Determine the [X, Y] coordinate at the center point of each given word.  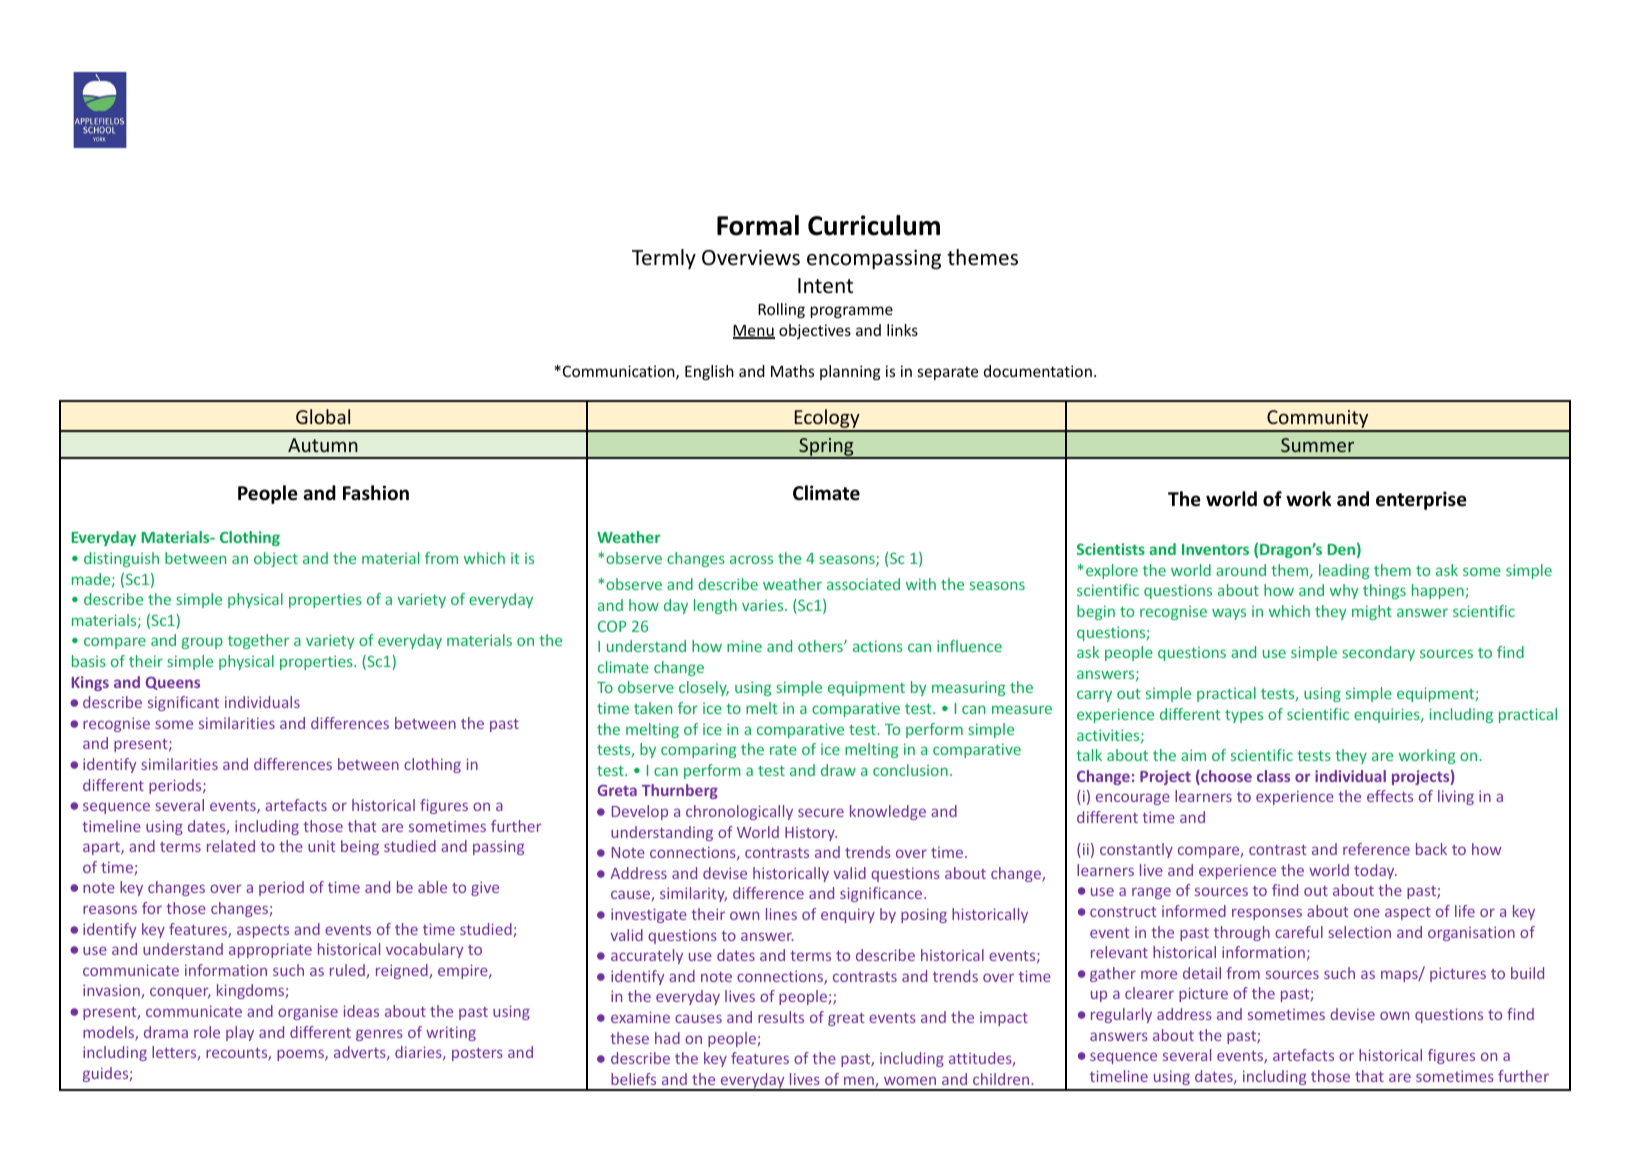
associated [863, 584]
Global [323, 416]
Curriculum [874, 225]
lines [781, 914]
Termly [664, 259]
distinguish [121, 559]
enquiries [1388, 715]
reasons [110, 909]
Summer [1317, 445]
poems [301, 1055]
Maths [792, 371]
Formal [758, 225]
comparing [698, 750]
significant [183, 703]
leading [1344, 571]
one [1367, 912]
